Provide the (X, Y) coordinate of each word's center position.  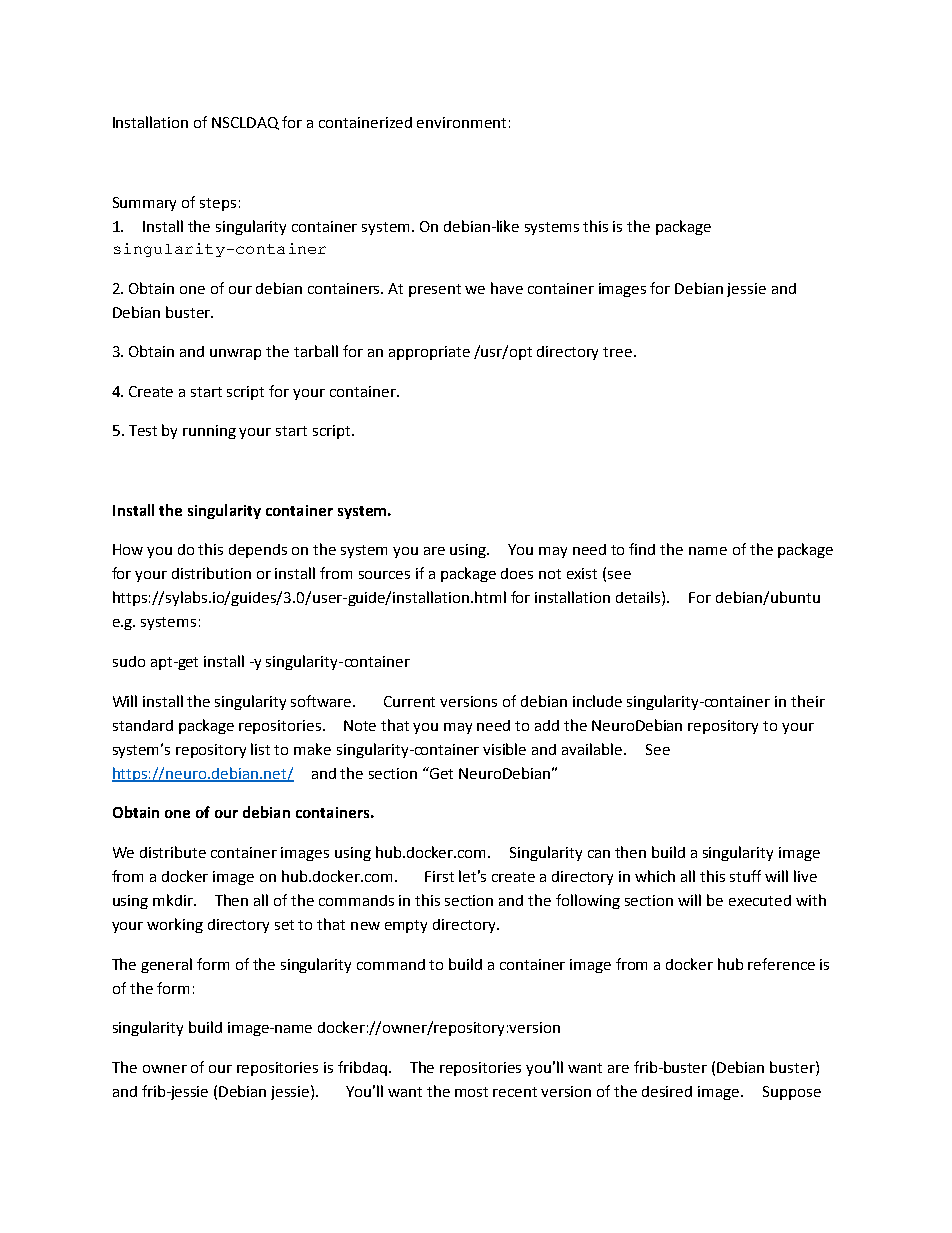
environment (461, 122)
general (166, 965)
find (642, 549)
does (517, 573)
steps (218, 204)
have (507, 288)
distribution (211, 573)
